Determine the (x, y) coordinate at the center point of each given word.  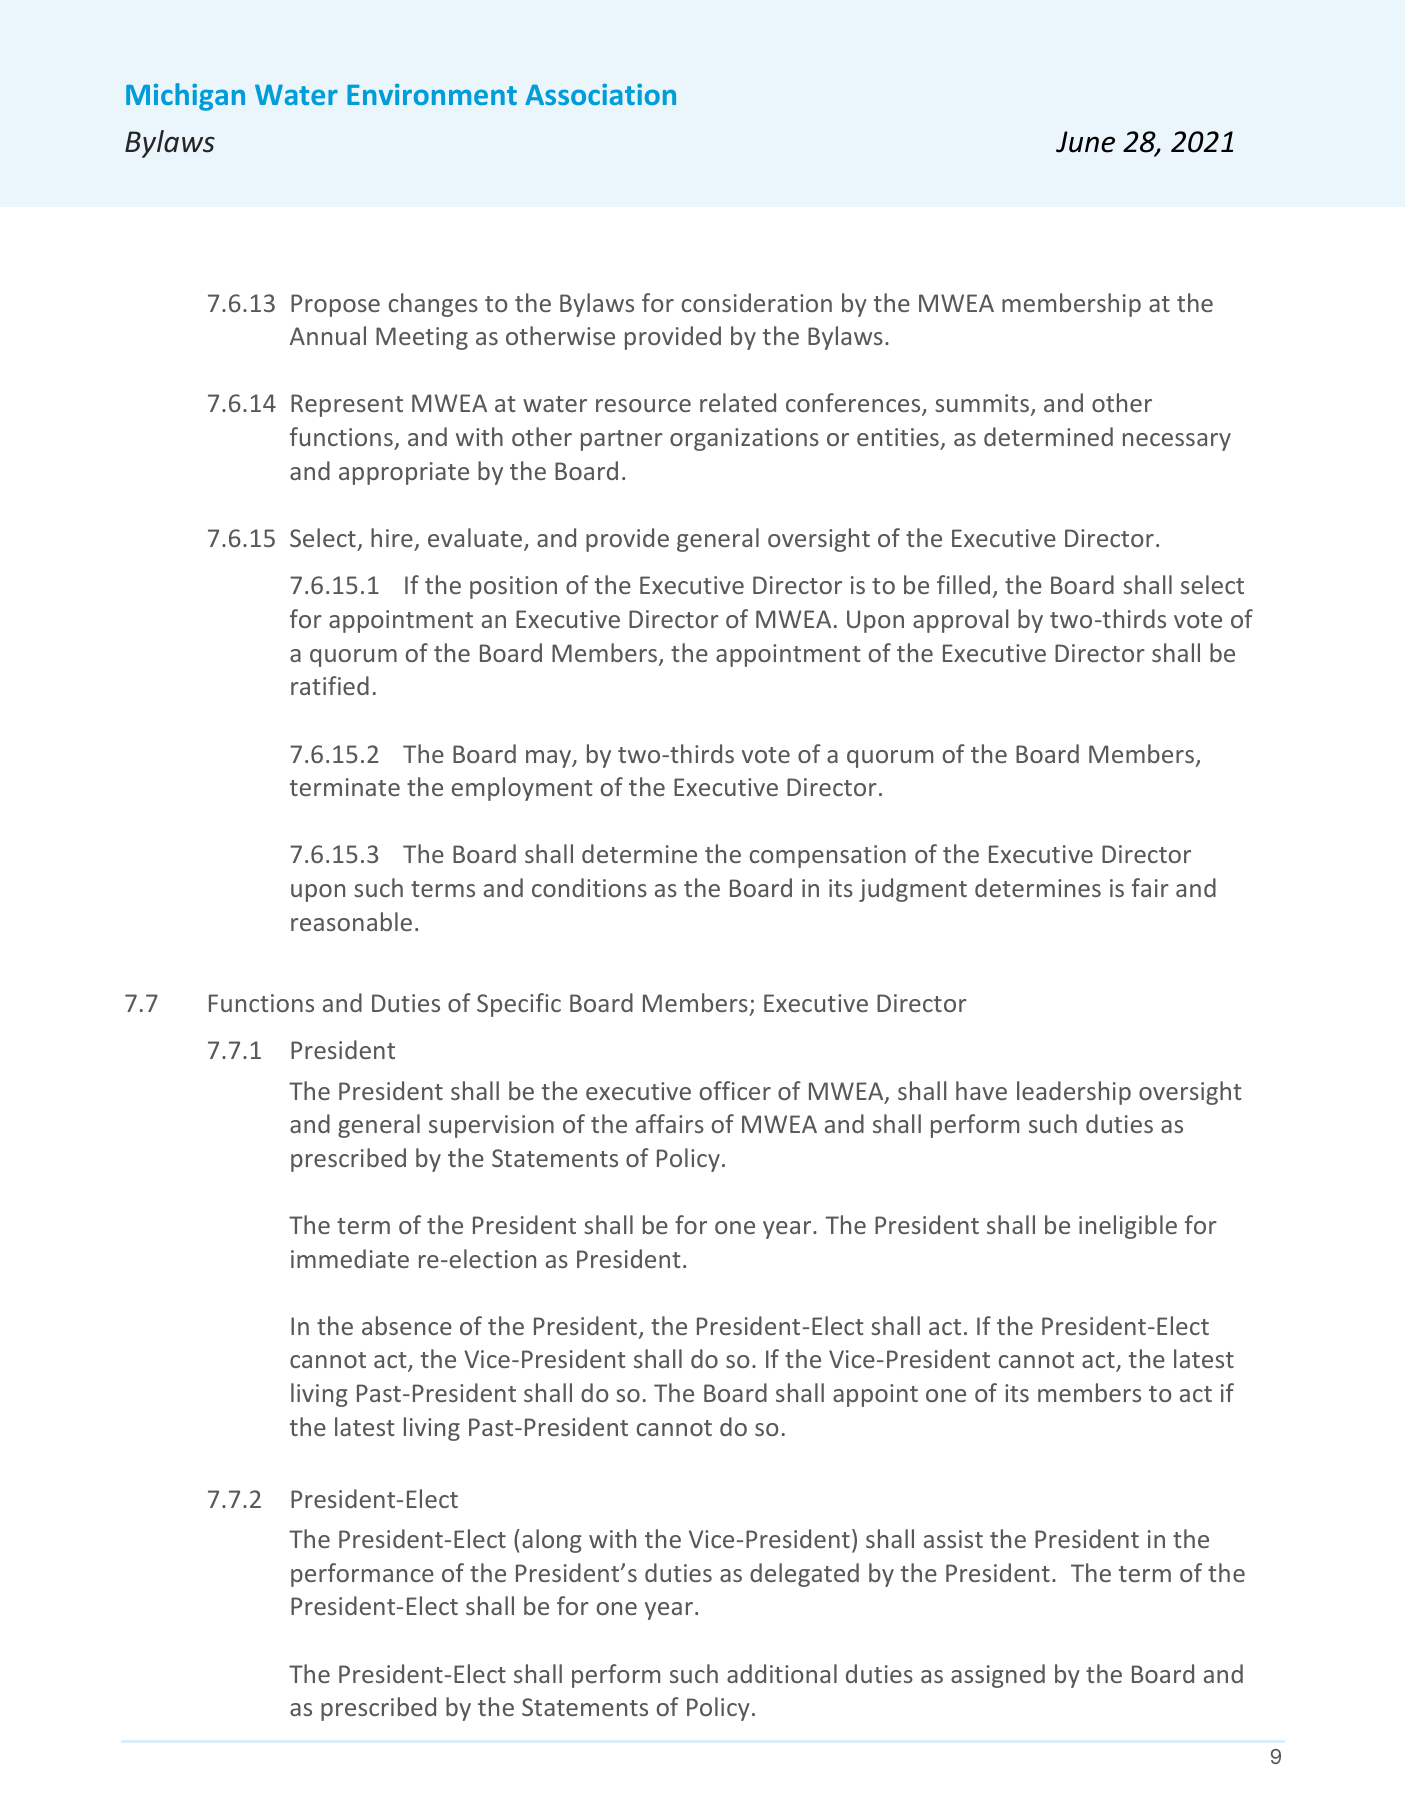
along (552, 1541)
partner (622, 440)
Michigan (185, 97)
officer (735, 1090)
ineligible (1128, 1227)
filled (963, 584)
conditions (589, 887)
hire (392, 537)
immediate (350, 1258)
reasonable (351, 921)
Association (600, 94)
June (1085, 142)
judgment (913, 890)
